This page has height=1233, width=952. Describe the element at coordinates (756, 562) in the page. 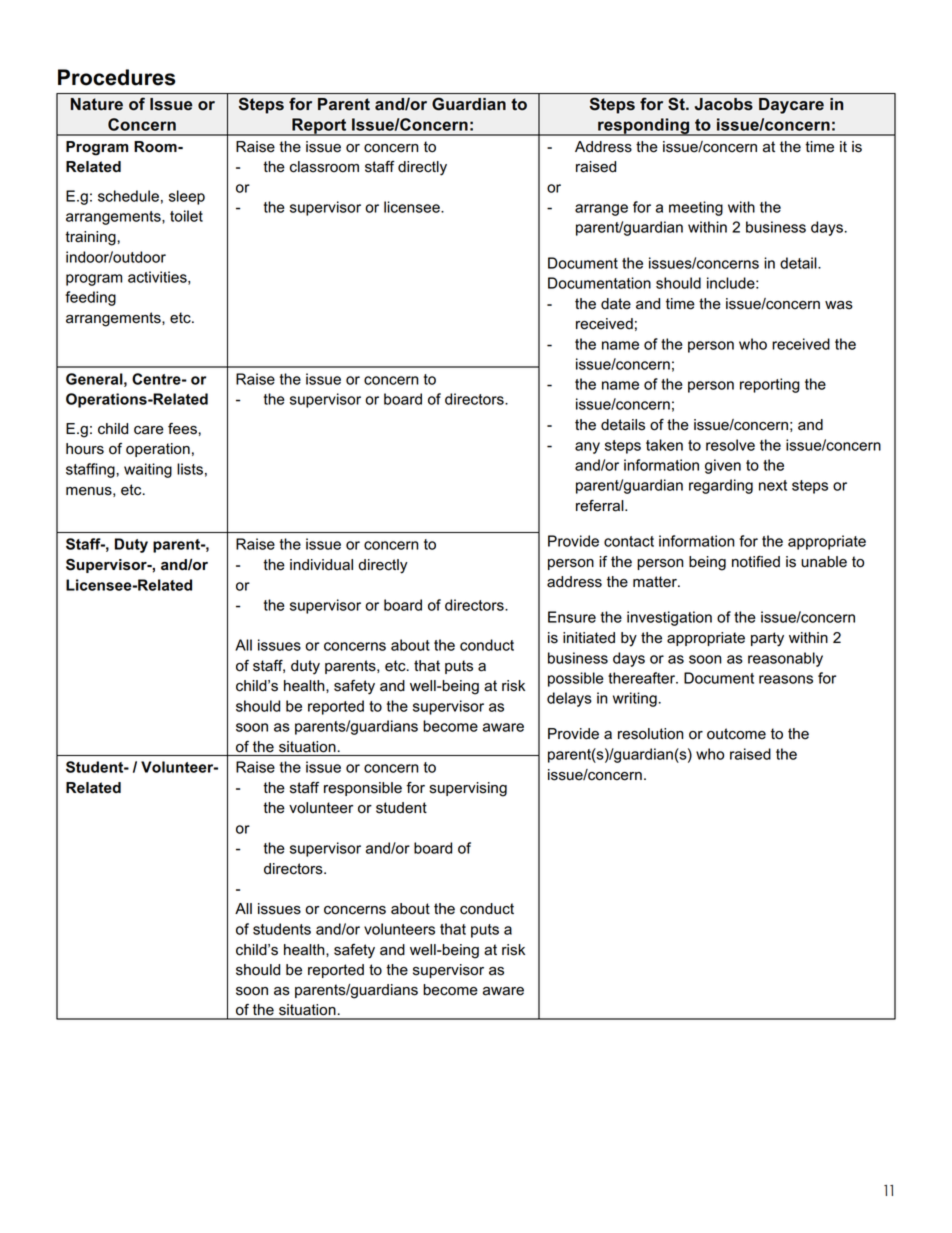

I see `notified` at that location.
